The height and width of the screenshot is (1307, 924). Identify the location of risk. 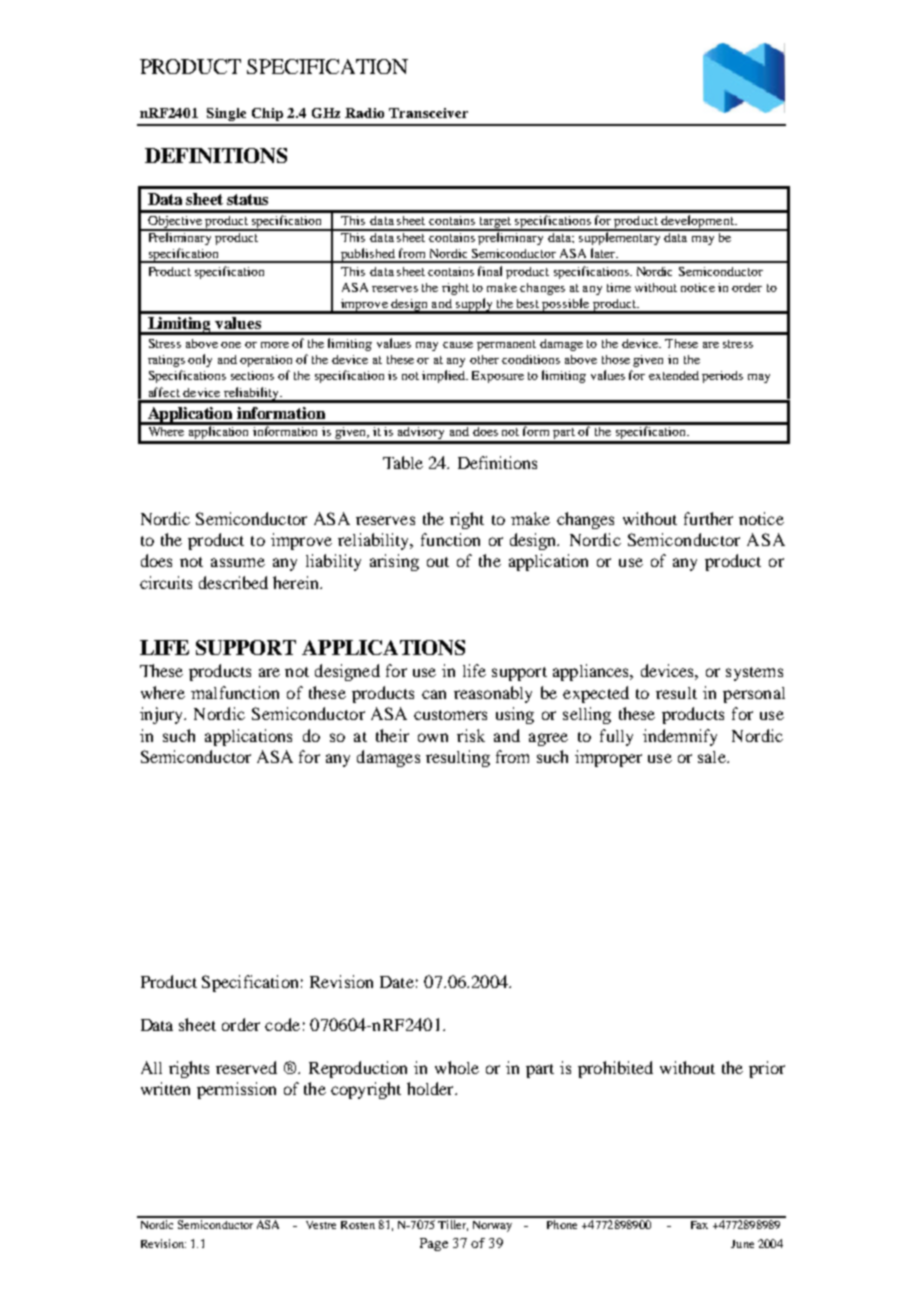
(471, 735).
